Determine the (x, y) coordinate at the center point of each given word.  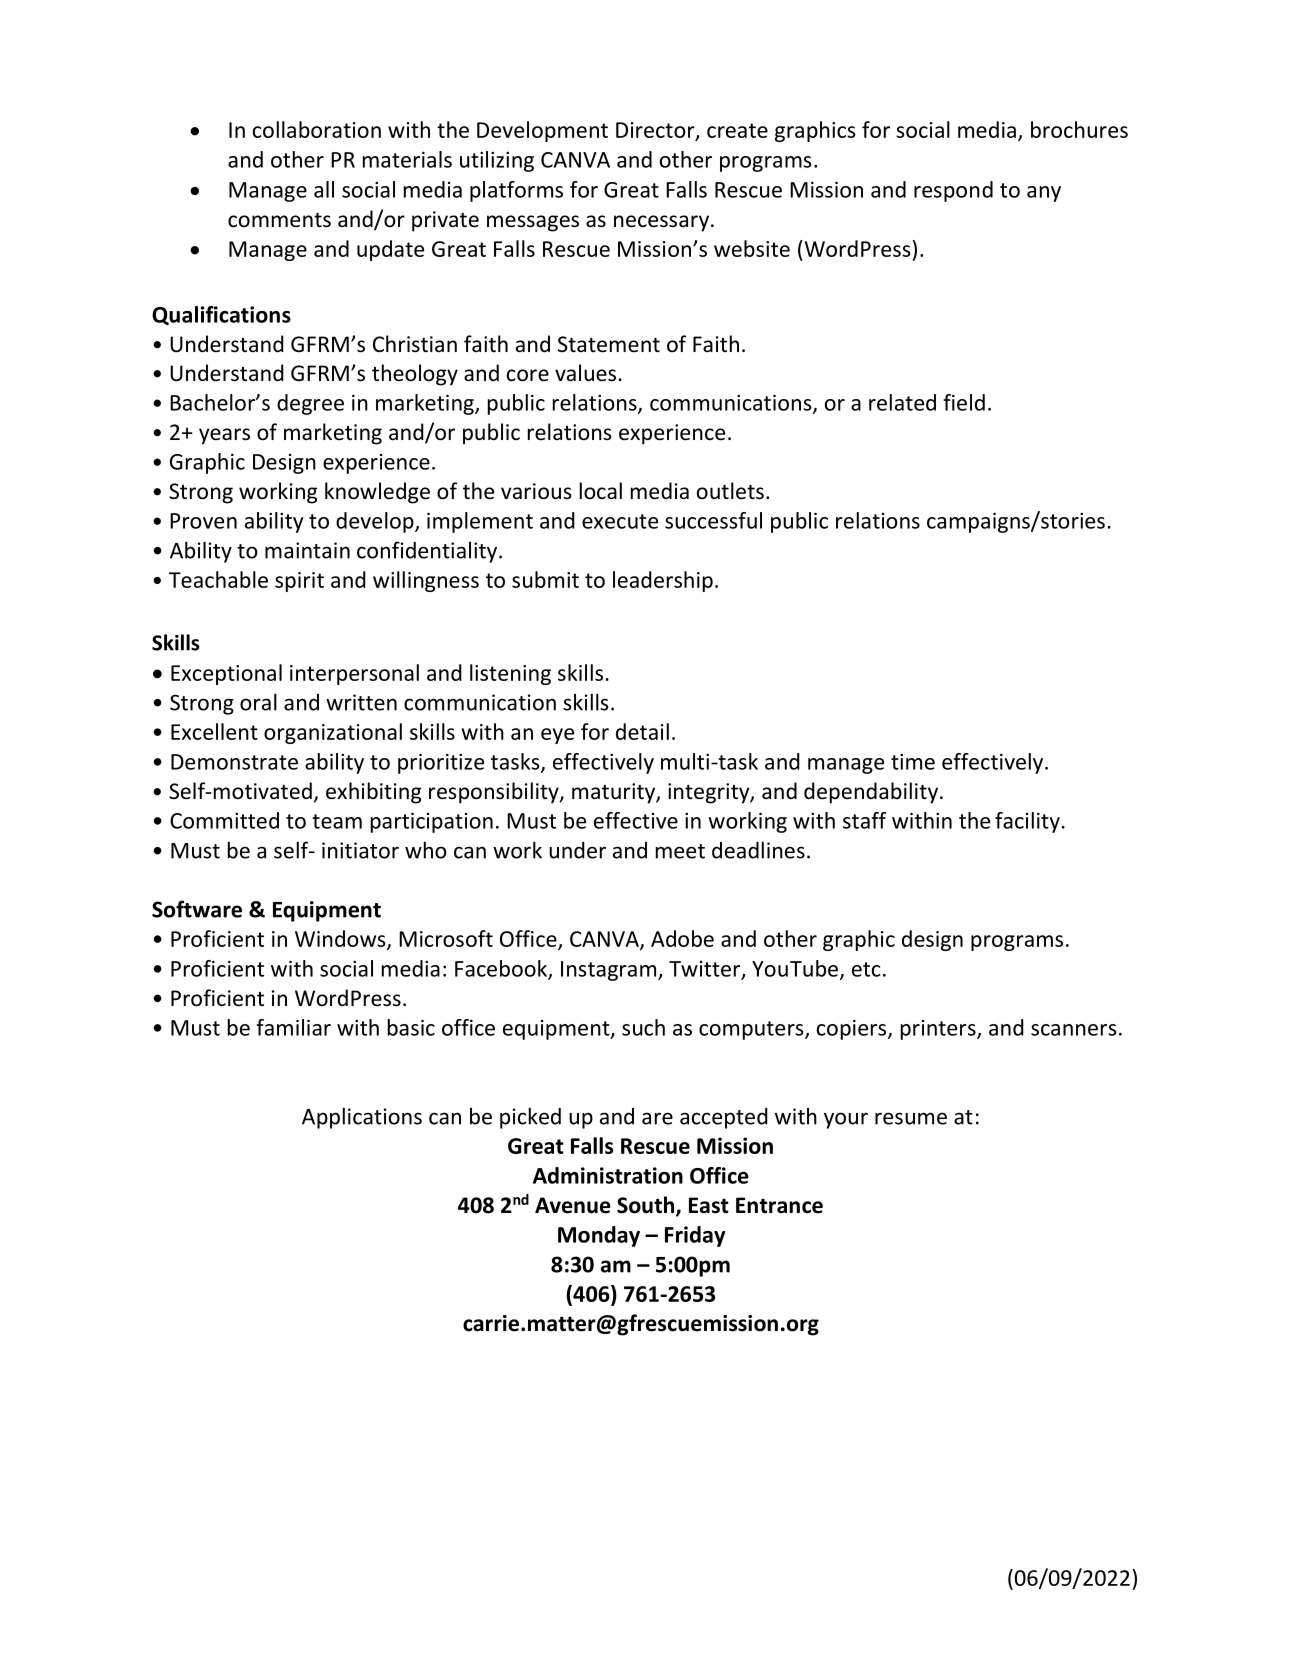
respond (953, 191)
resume (911, 1118)
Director (656, 131)
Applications (362, 1118)
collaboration (317, 129)
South (647, 1206)
